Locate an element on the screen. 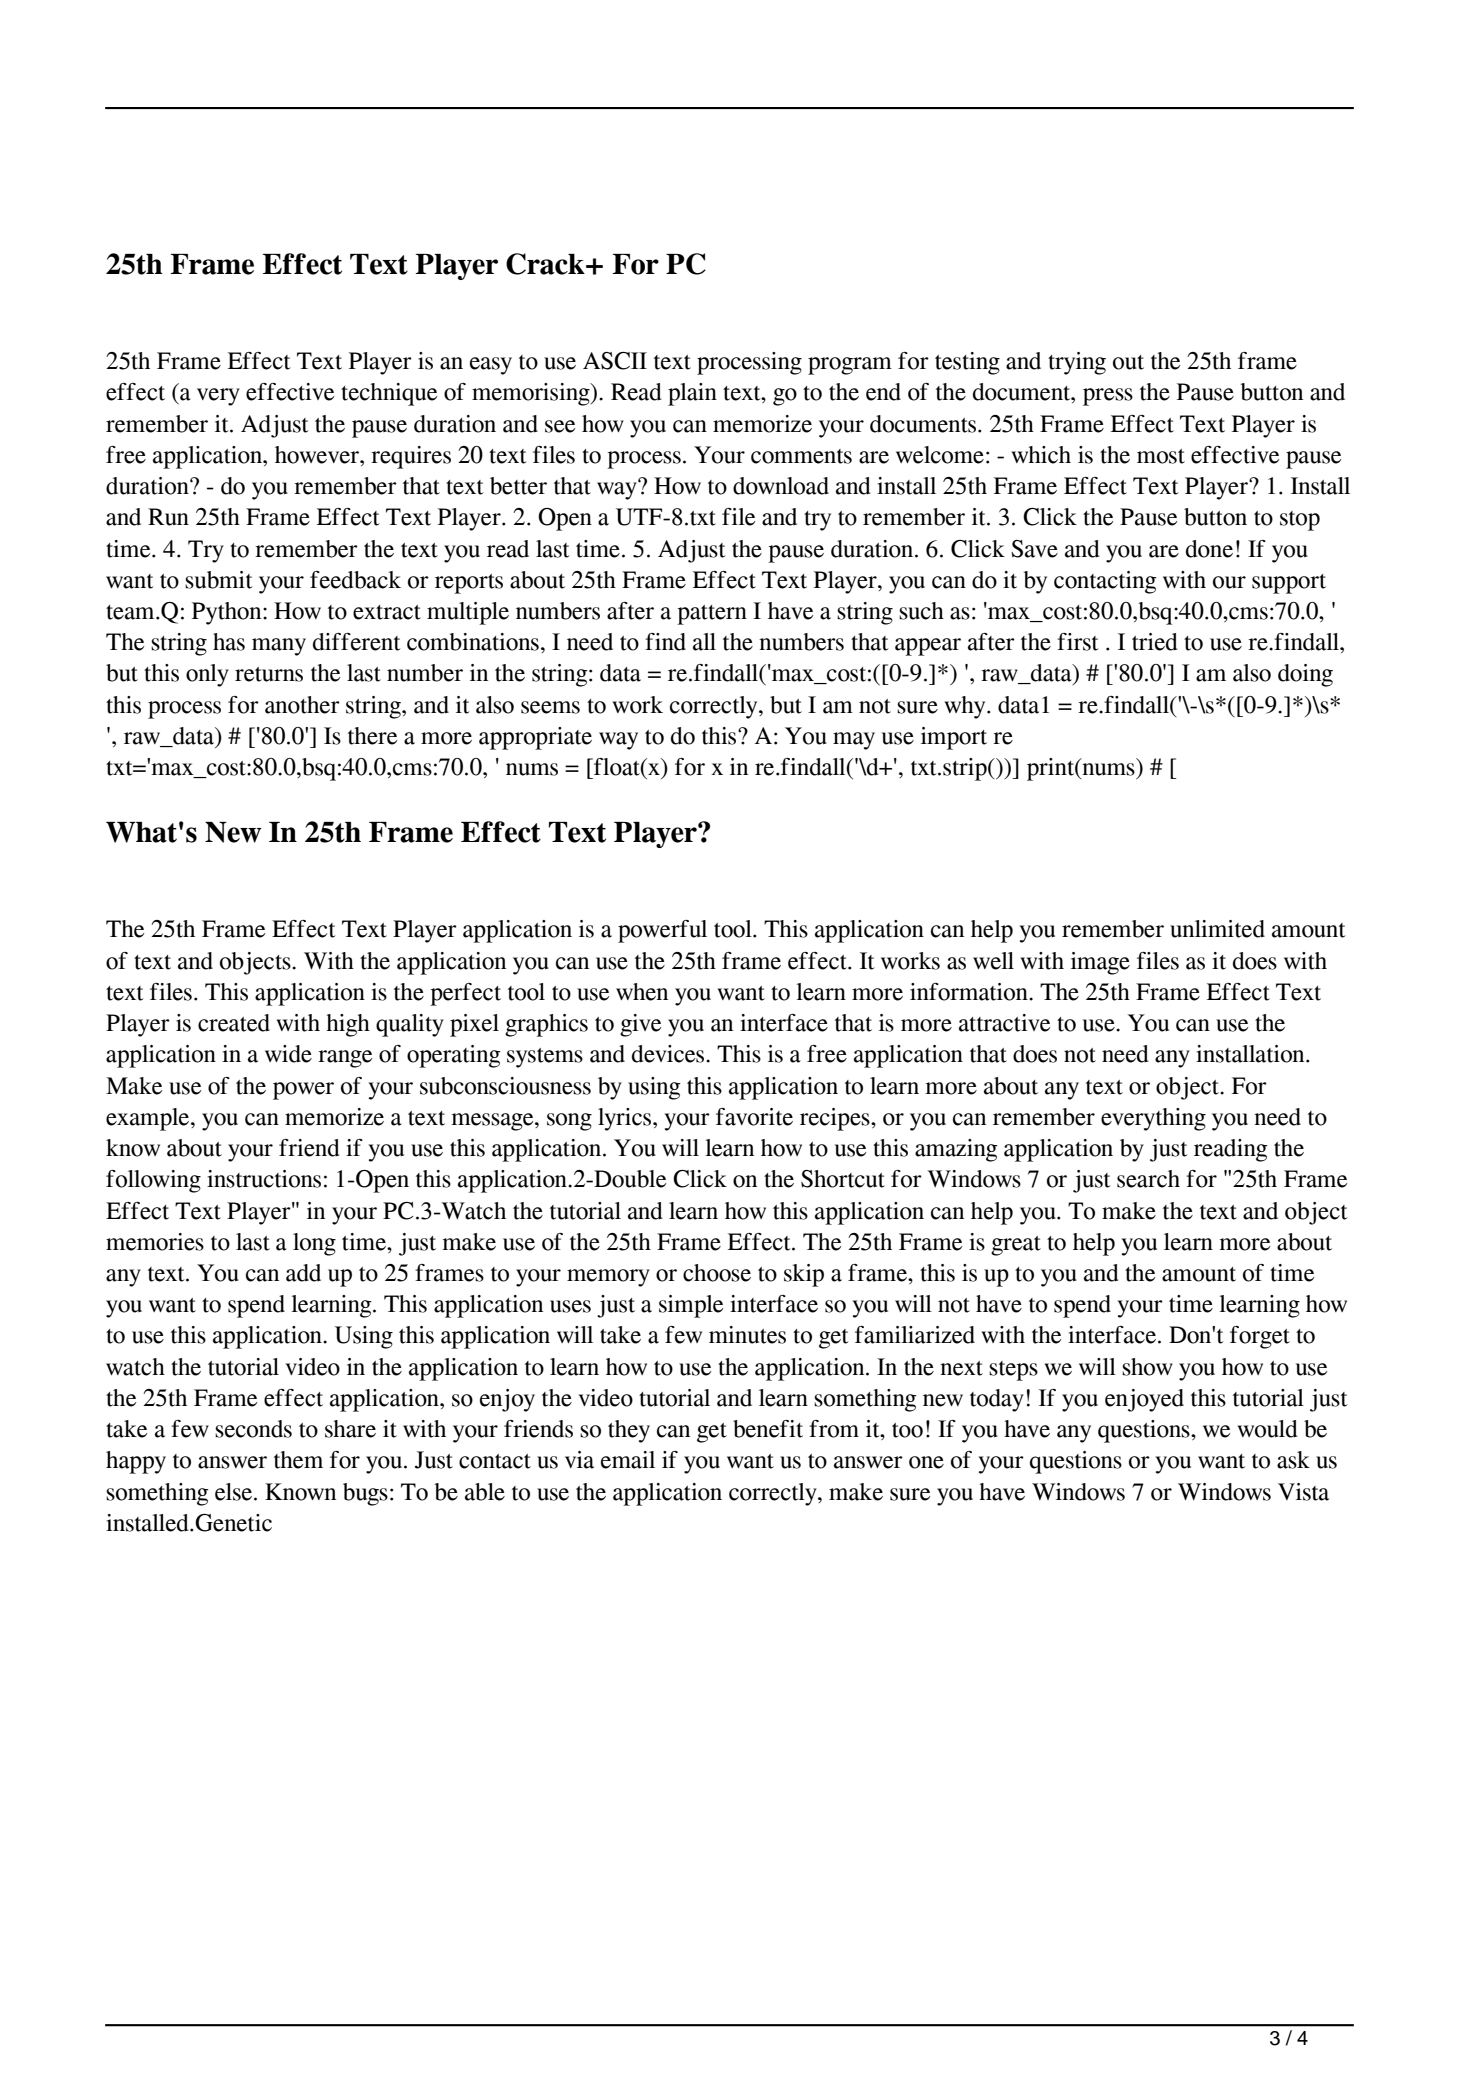  submit is located at coordinates (218, 580).
